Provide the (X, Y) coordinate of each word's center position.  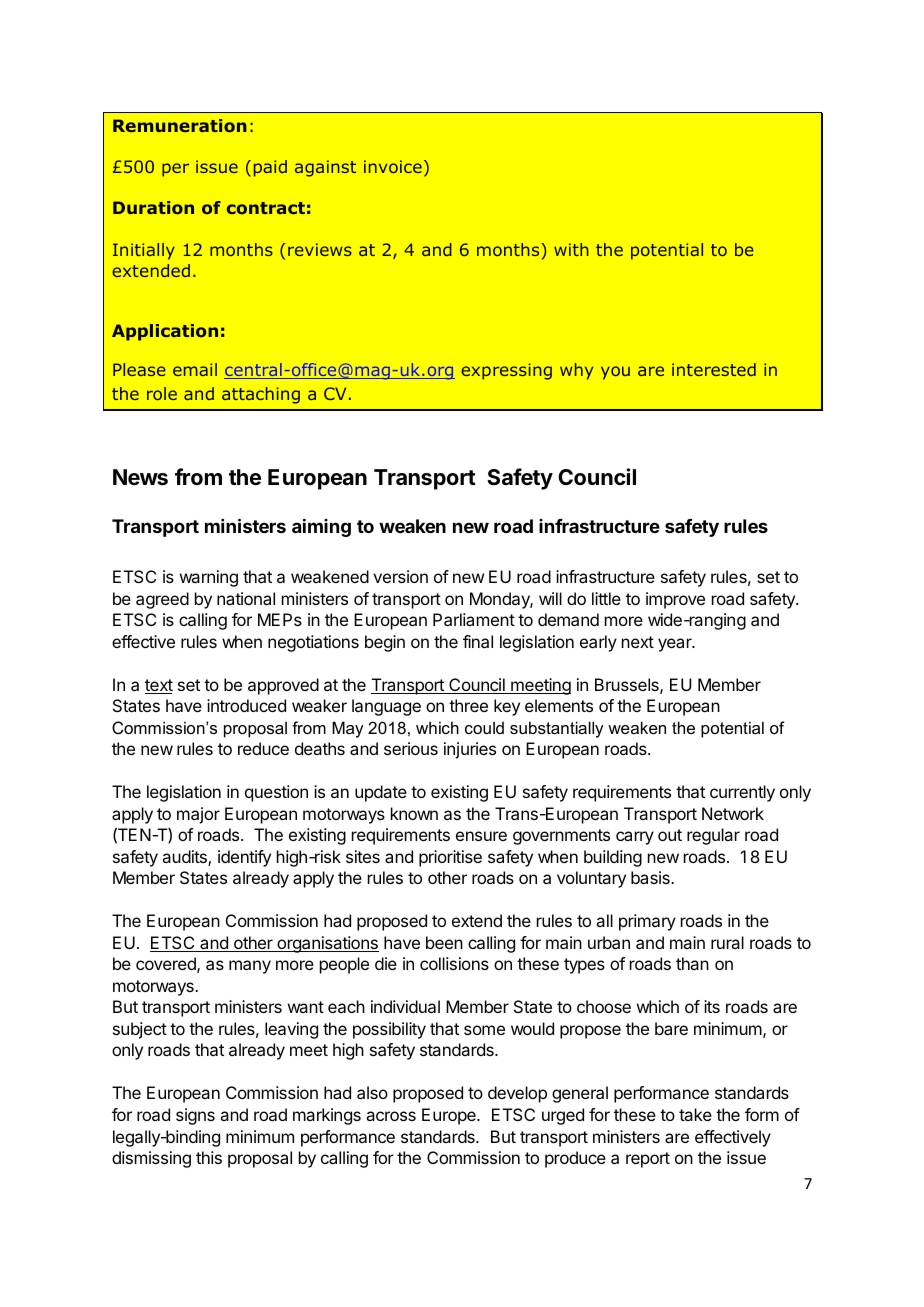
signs (195, 1116)
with (571, 249)
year (676, 645)
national (246, 598)
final (478, 641)
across (391, 1116)
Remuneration (180, 125)
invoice (393, 166)
